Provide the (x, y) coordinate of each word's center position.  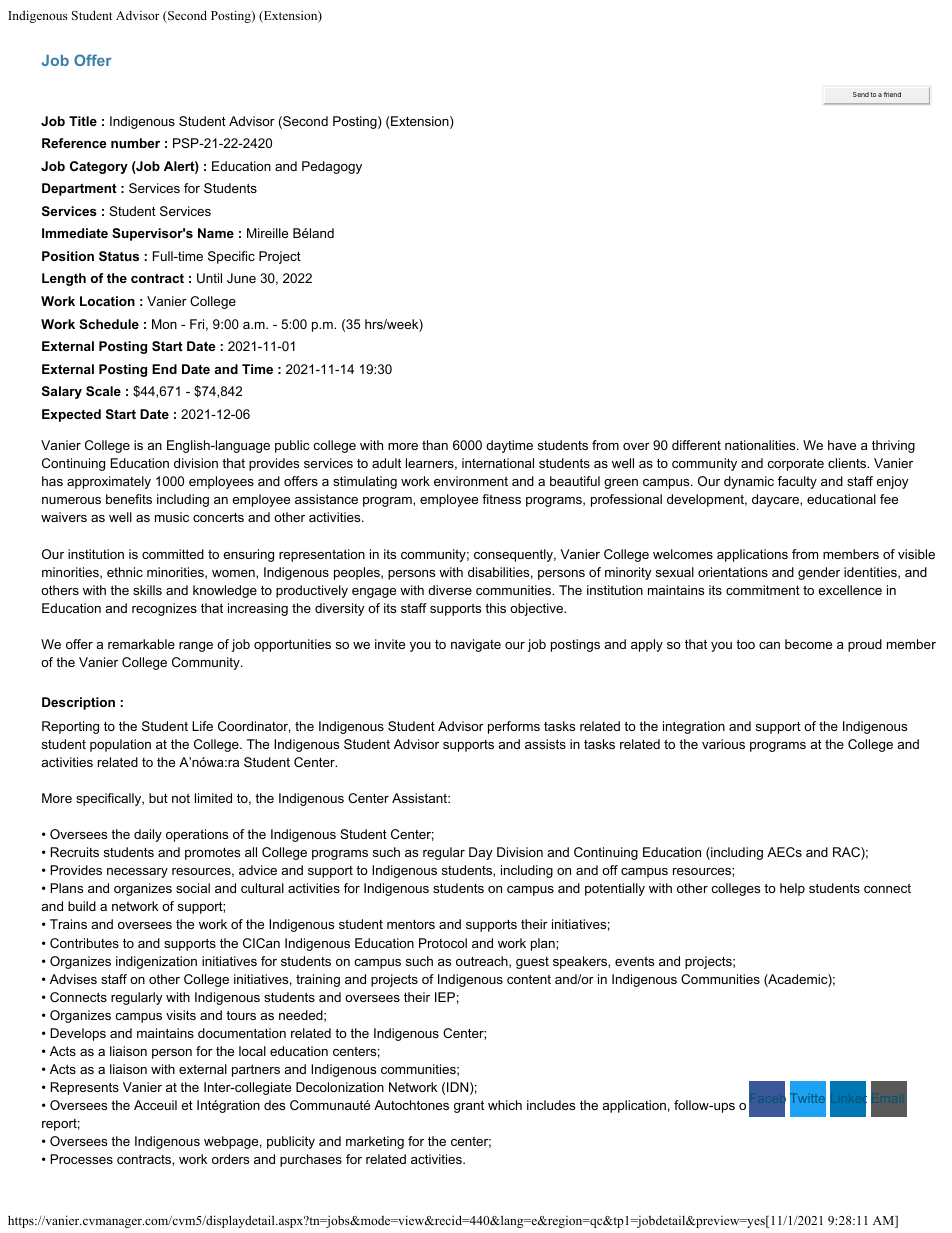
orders (230, 1159)
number (135, 143)
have (842, 445)
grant (469, 1107)
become (808, 644)
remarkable (141, 644)
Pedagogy (332, 167)
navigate (476, 645)
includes (551, 1105)
